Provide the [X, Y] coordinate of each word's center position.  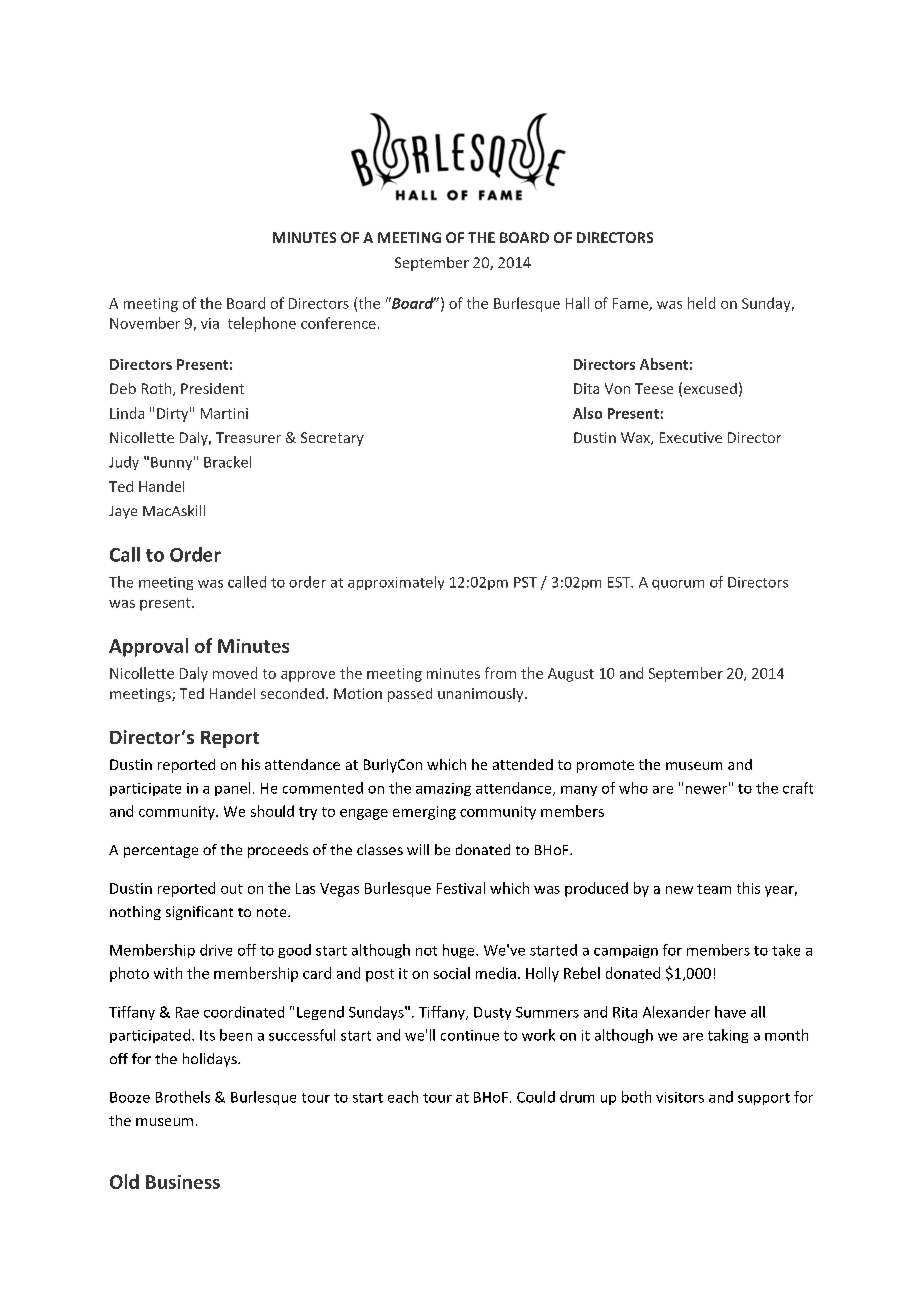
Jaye [123, 512]
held [701, 303]
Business [183, 1182]
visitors [680, 1097]
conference [338, 323]
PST [525, 582]
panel [232, 789]
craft [798, 788]
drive [216, 950]
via [210, 323]
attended [523, 764]
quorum [678, 585]
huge [460, 951]
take [786, 950]
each [403, 1097]
